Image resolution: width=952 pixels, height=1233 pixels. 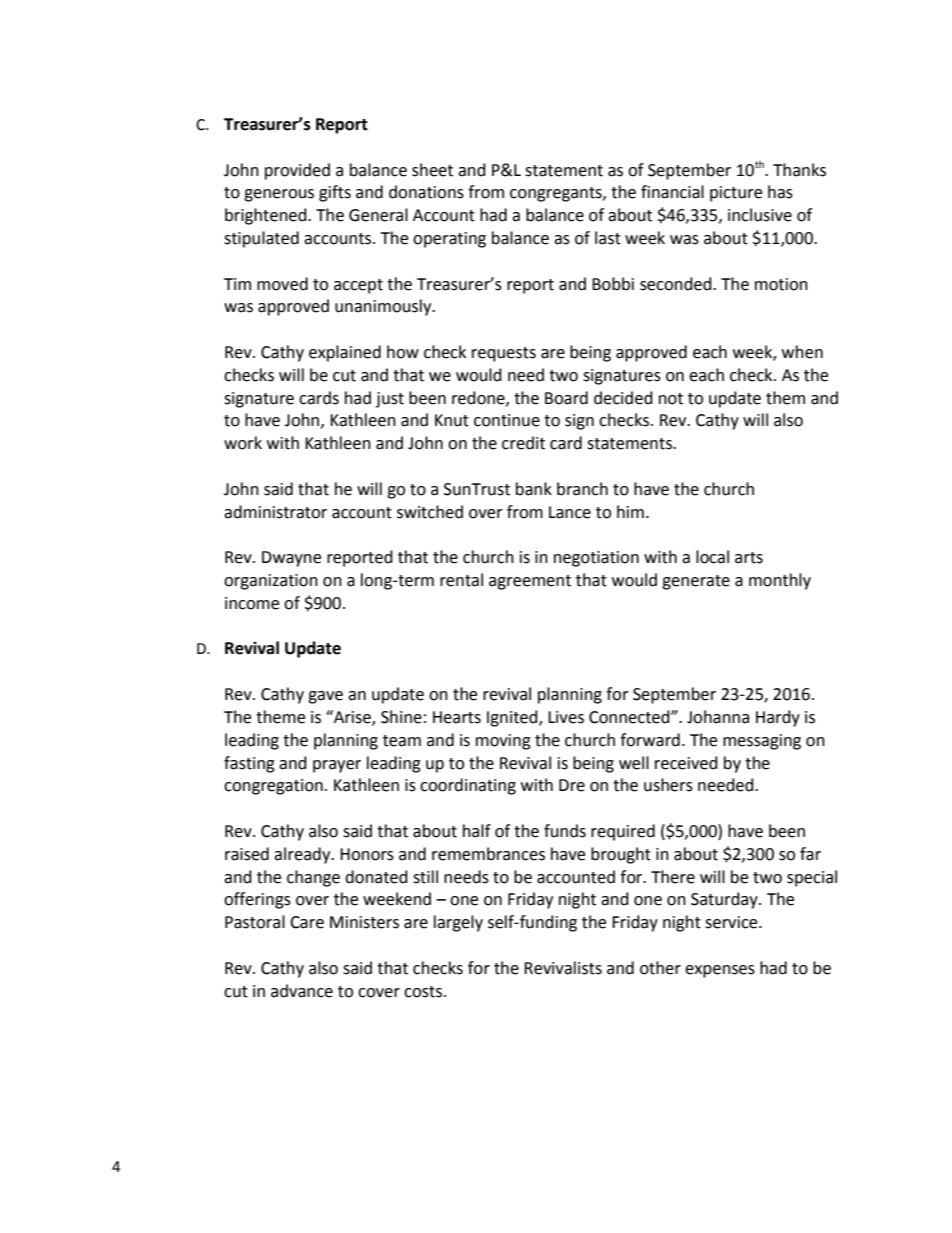 I want to click on moving, so click(x=503, y=742).
